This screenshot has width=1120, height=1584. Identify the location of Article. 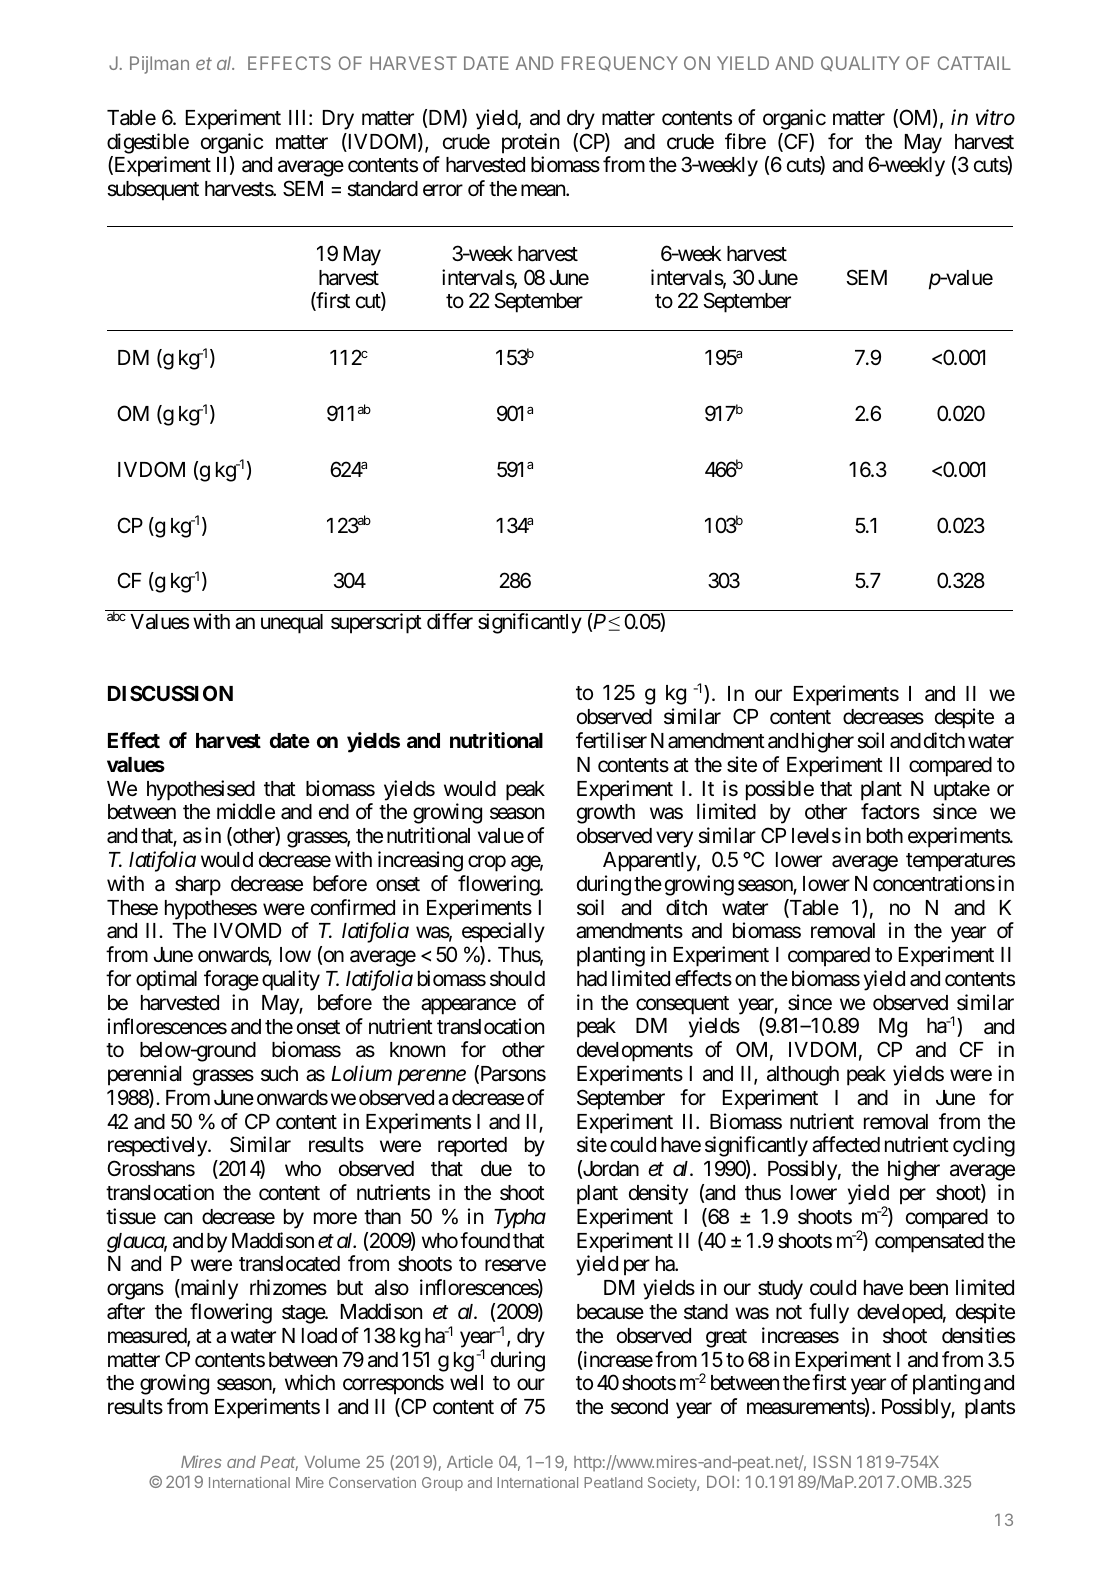
(470, 1461).
